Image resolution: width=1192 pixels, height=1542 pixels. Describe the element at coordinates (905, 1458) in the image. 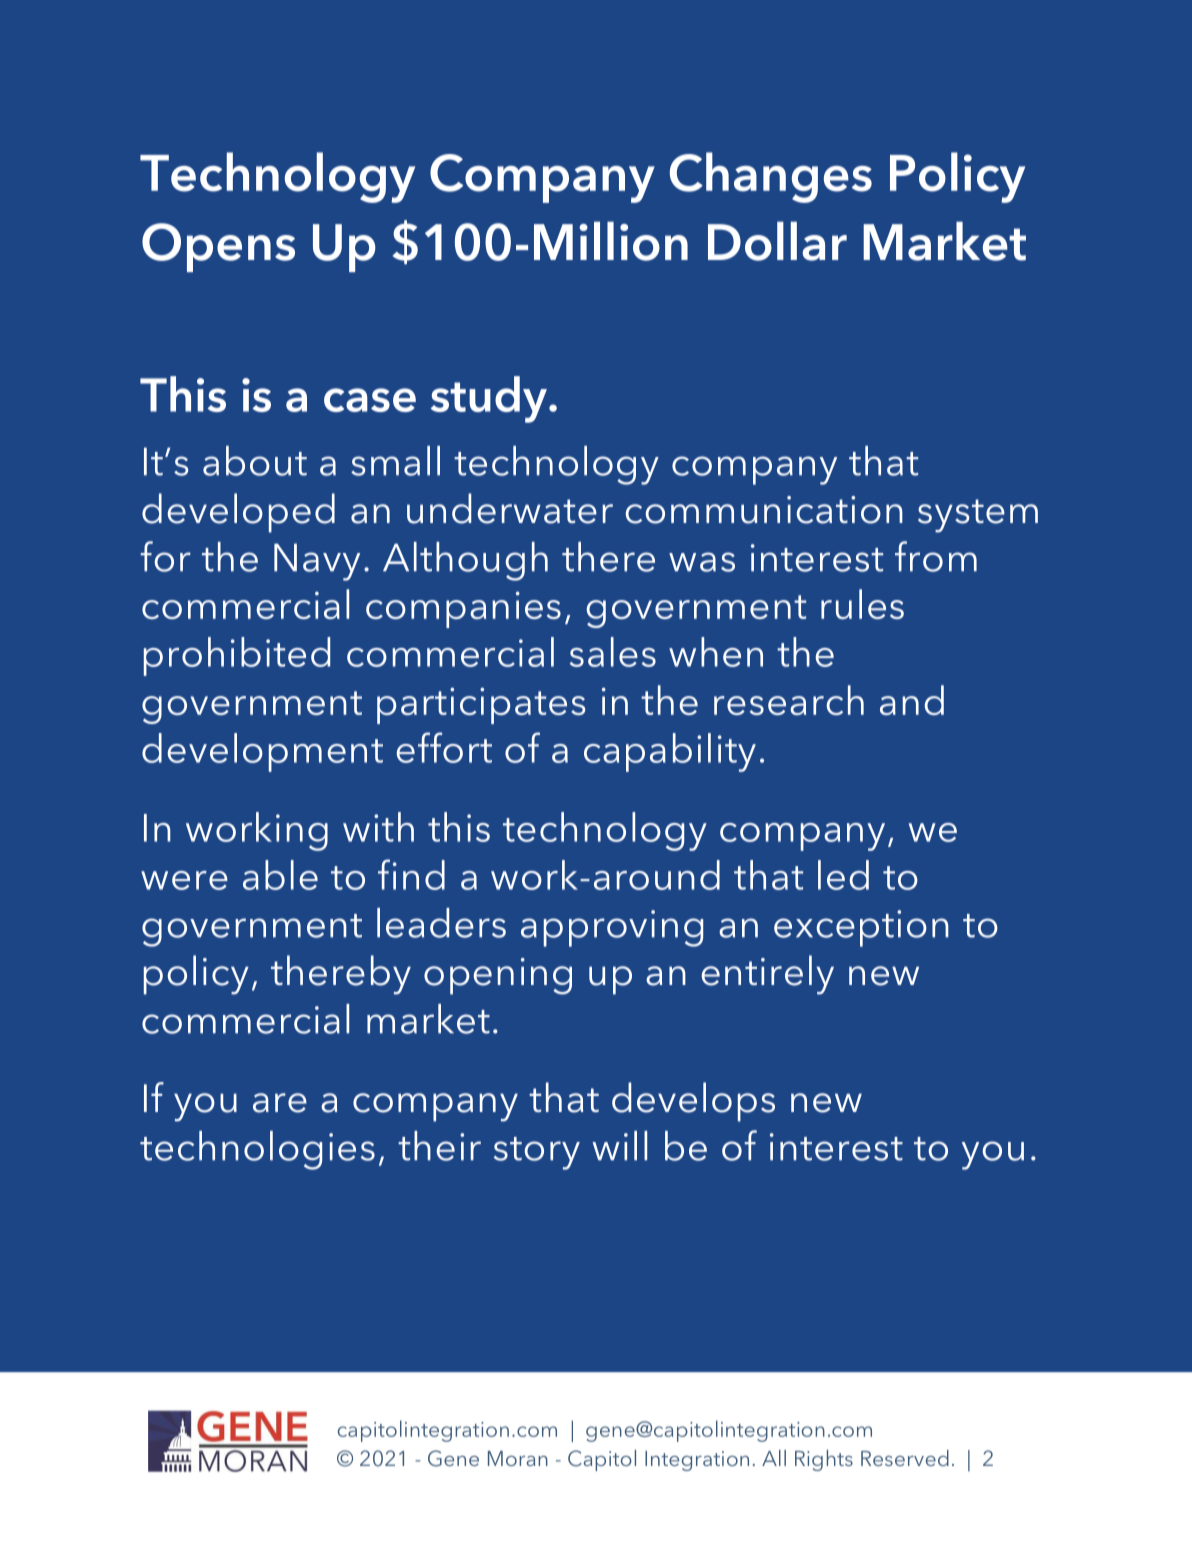

I see `Reserved` at that location.
